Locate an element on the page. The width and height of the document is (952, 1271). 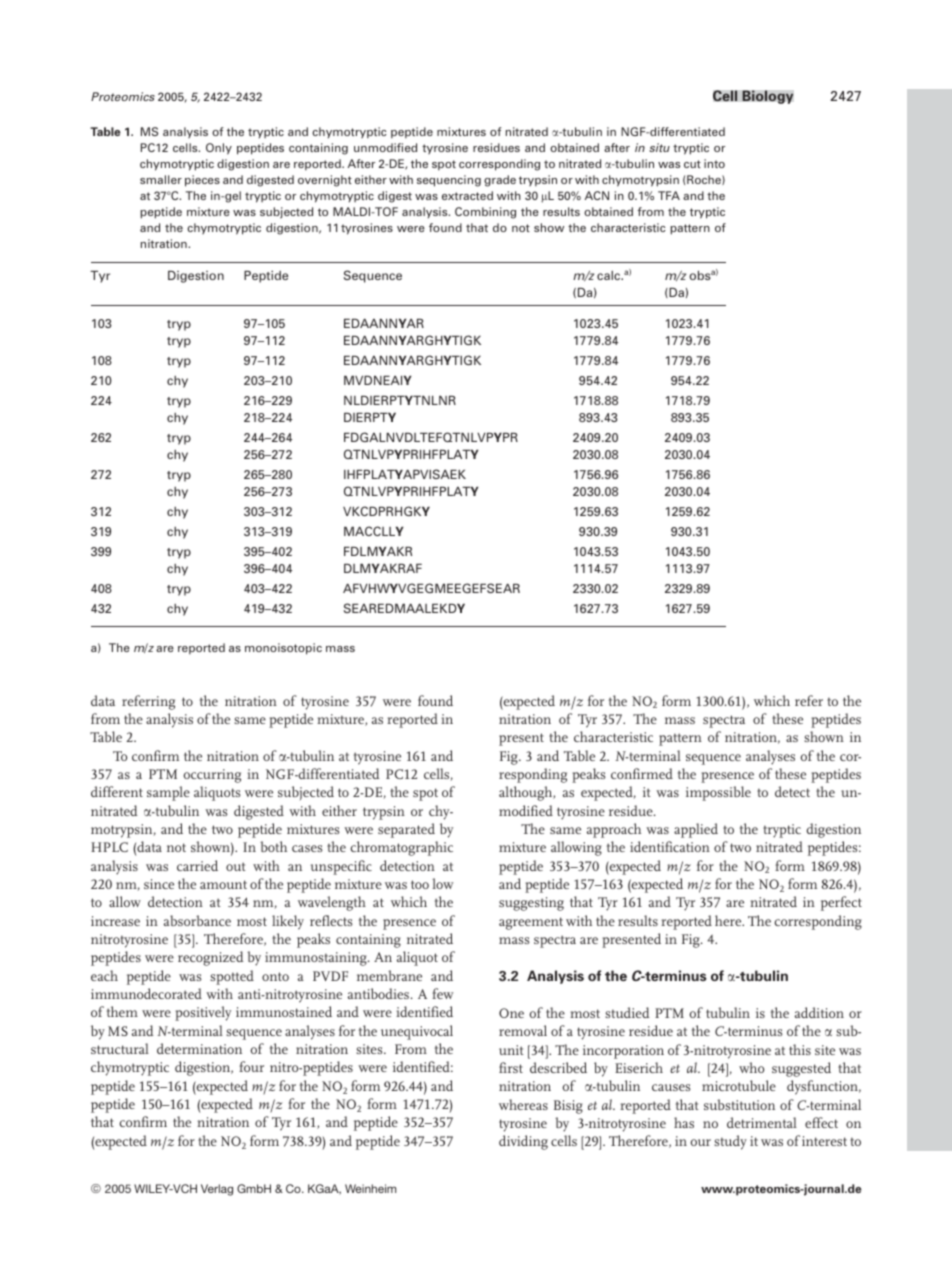
Verlag is located at coordinates (217, 1190).
